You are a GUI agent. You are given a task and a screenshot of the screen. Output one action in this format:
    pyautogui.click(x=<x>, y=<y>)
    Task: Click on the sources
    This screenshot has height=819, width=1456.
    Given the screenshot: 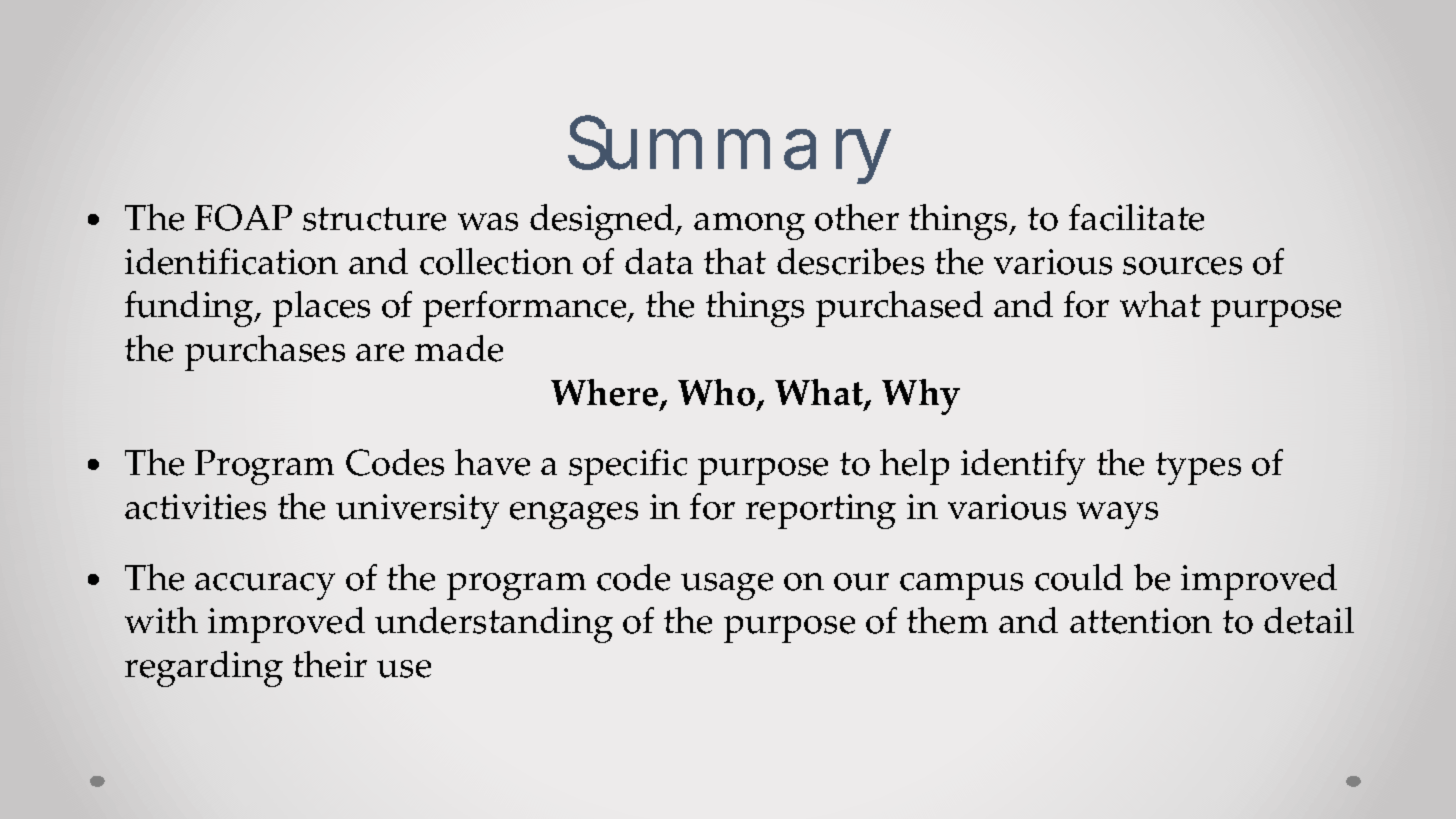 What is the action you would take?
    pyautogui.click(x=1182, y=266)
